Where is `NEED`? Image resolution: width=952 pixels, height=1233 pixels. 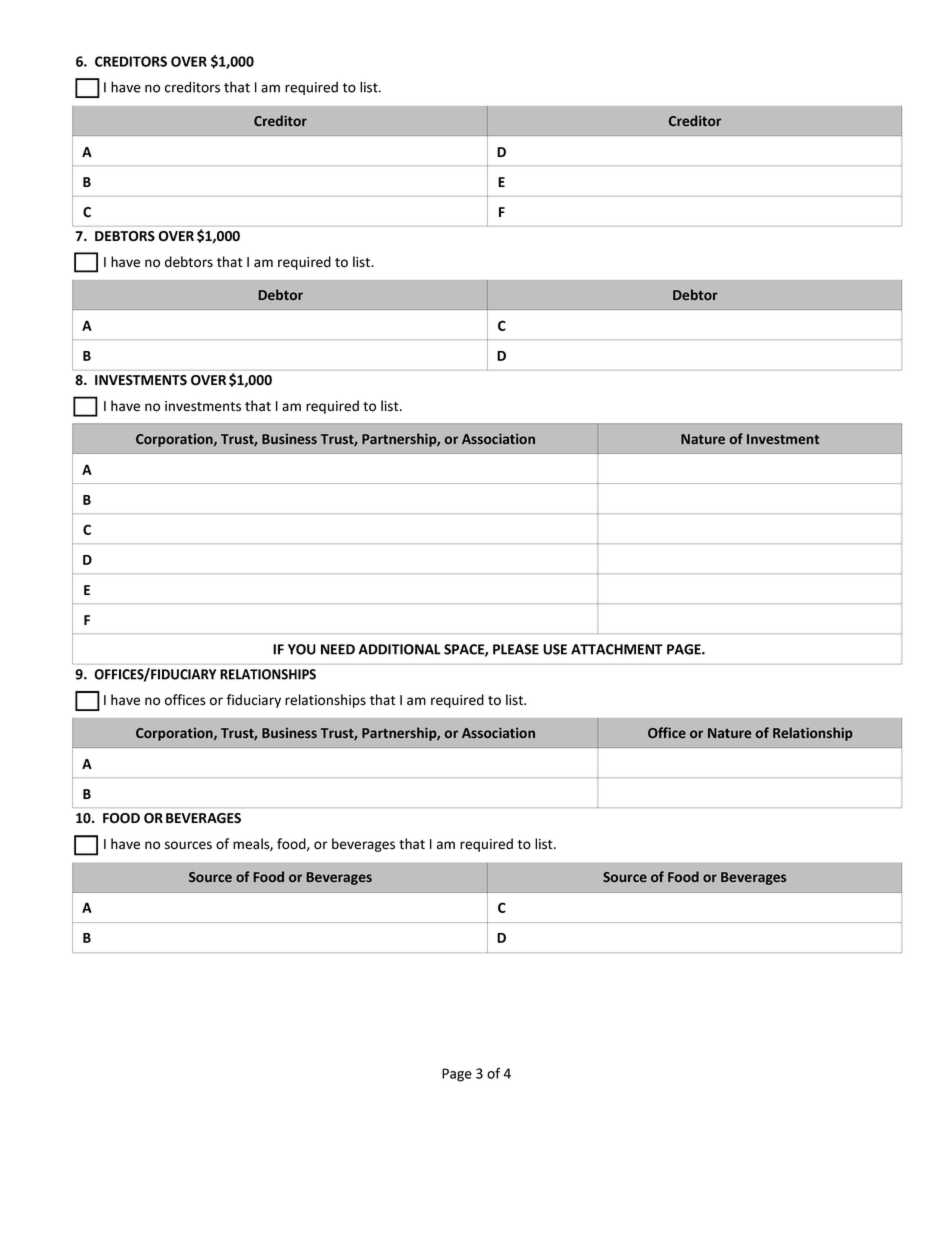 NEED is located at coordinates (338, 649).
